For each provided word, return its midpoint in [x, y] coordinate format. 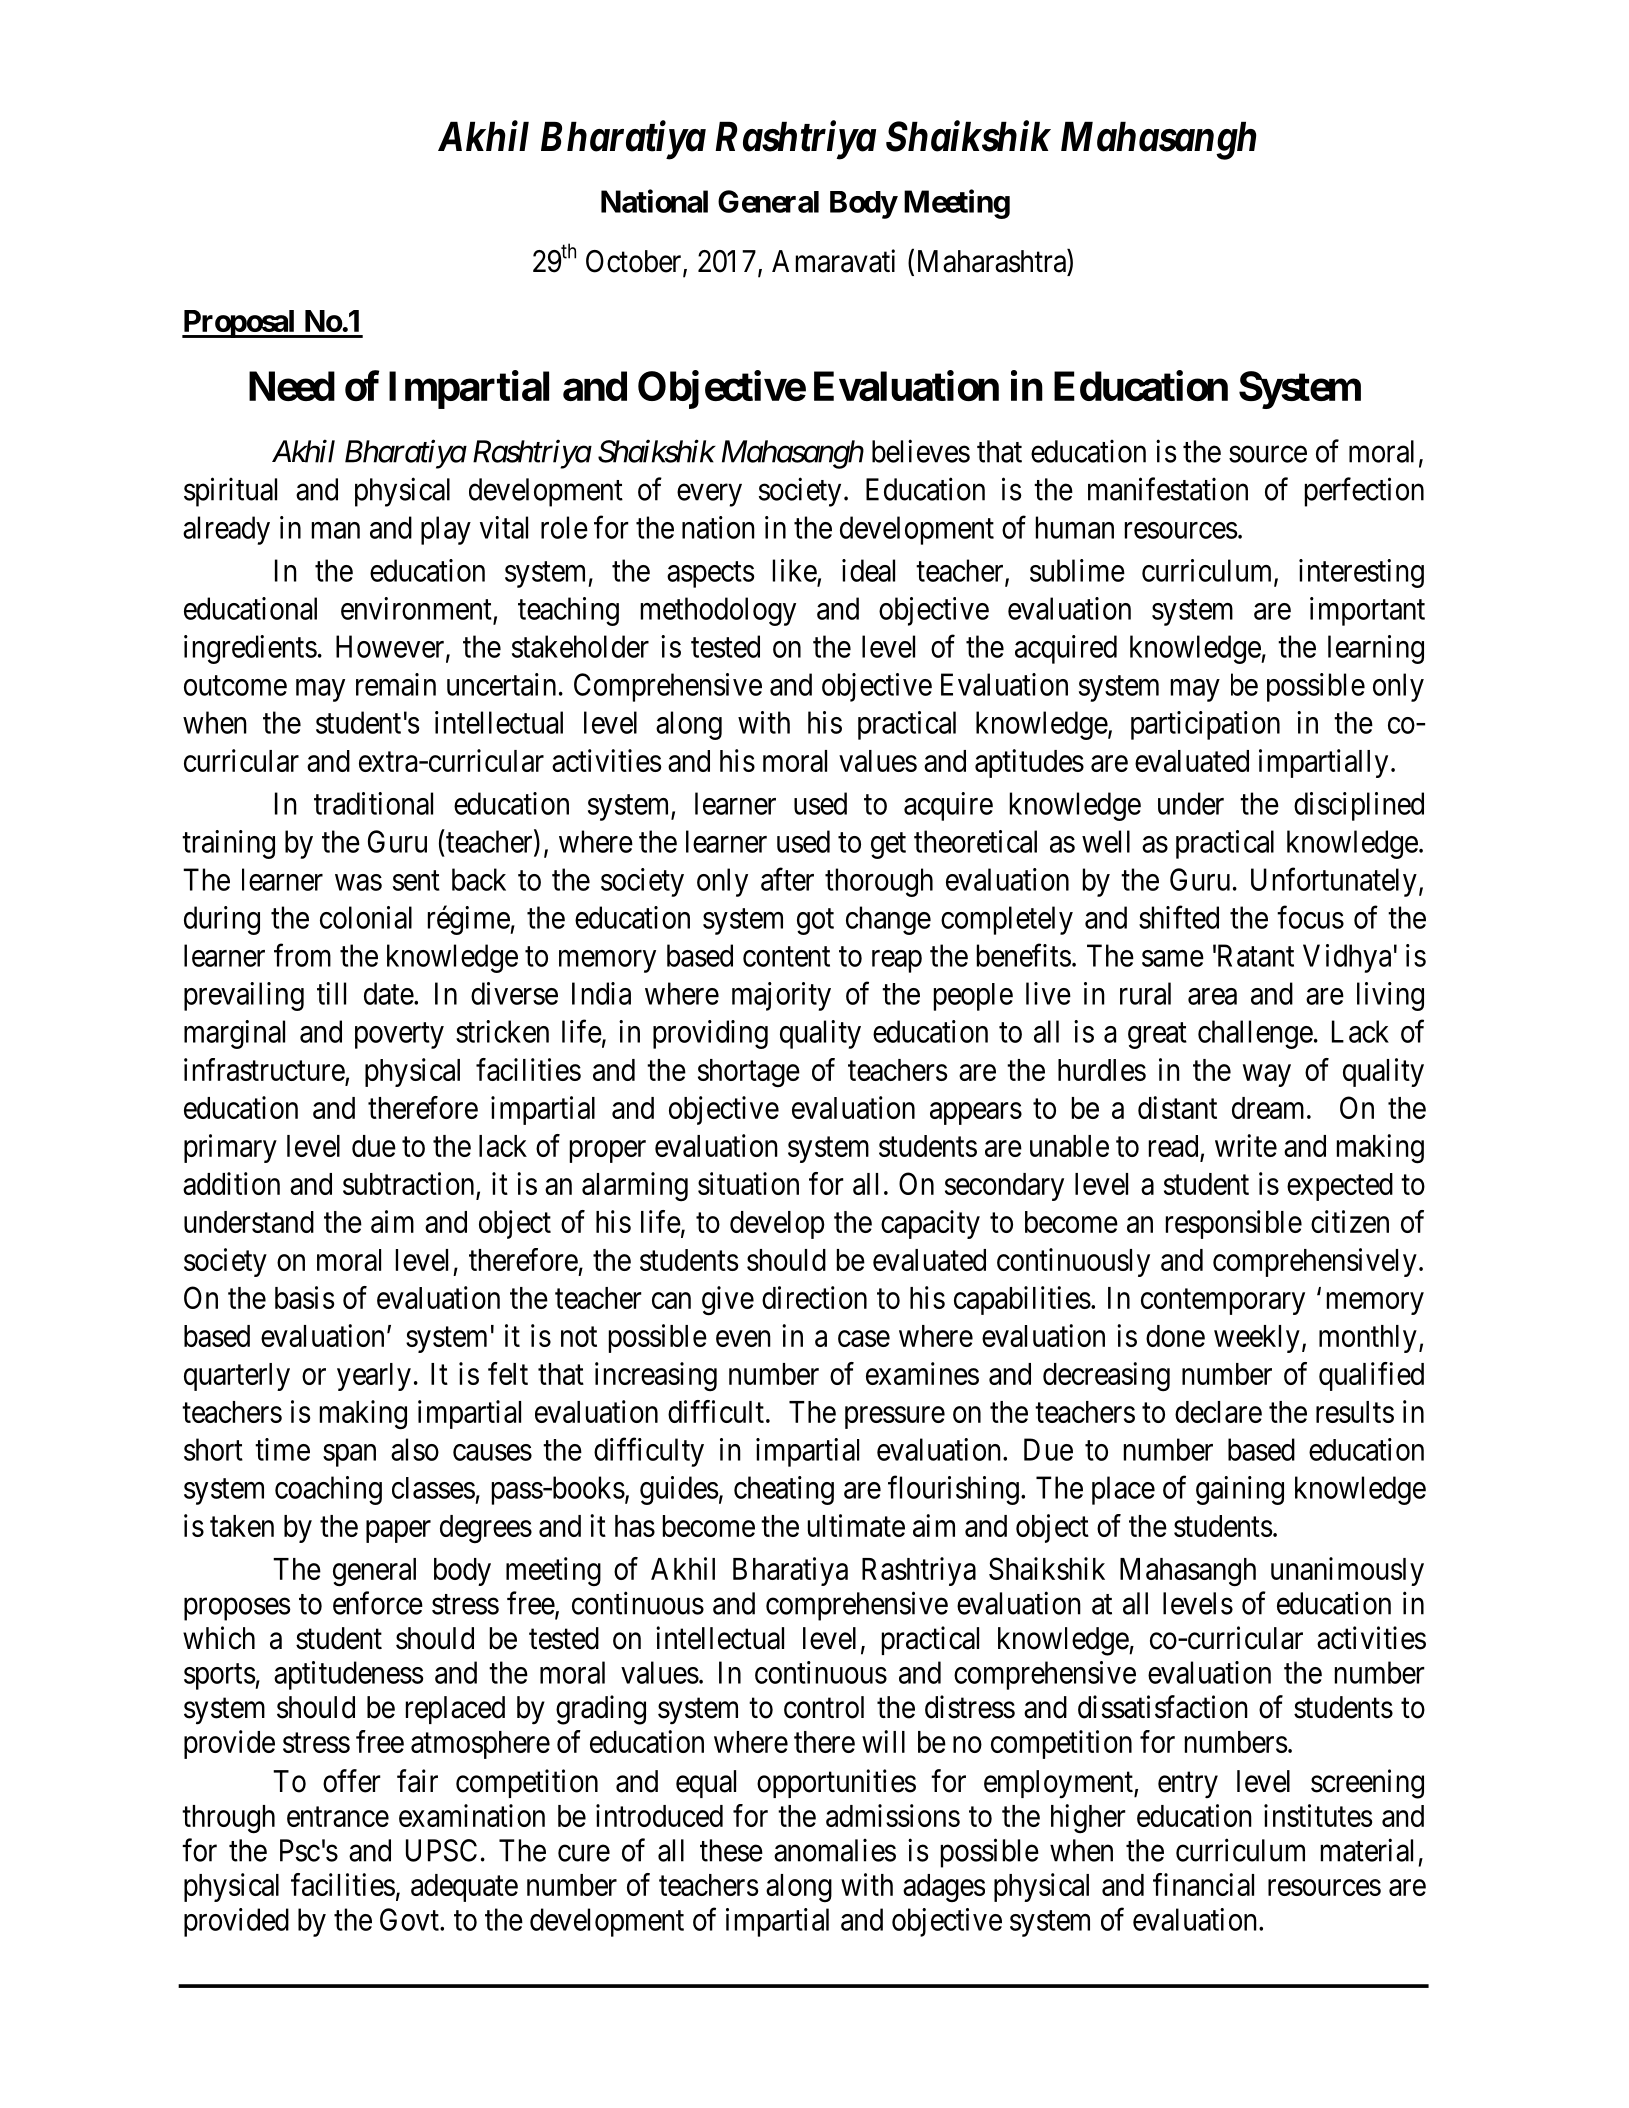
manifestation [1168, 489]
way [1267, 1075]
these [731, 1850]
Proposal [240, 324]
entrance [338, 1817]
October [635, 262]
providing [710, 1034]
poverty [399, 1036]
